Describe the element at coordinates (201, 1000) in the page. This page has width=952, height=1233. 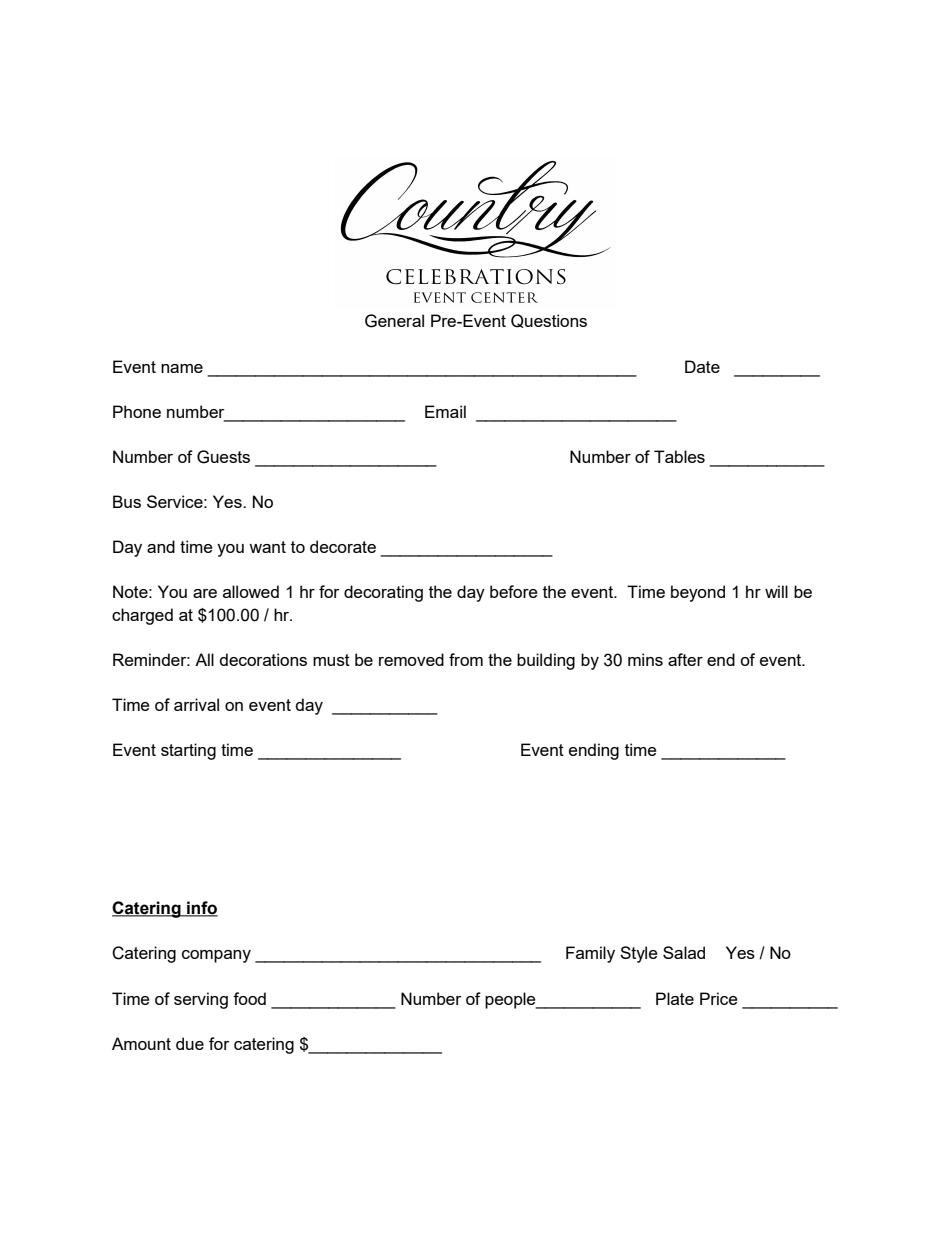
I see `serving` at that location.
